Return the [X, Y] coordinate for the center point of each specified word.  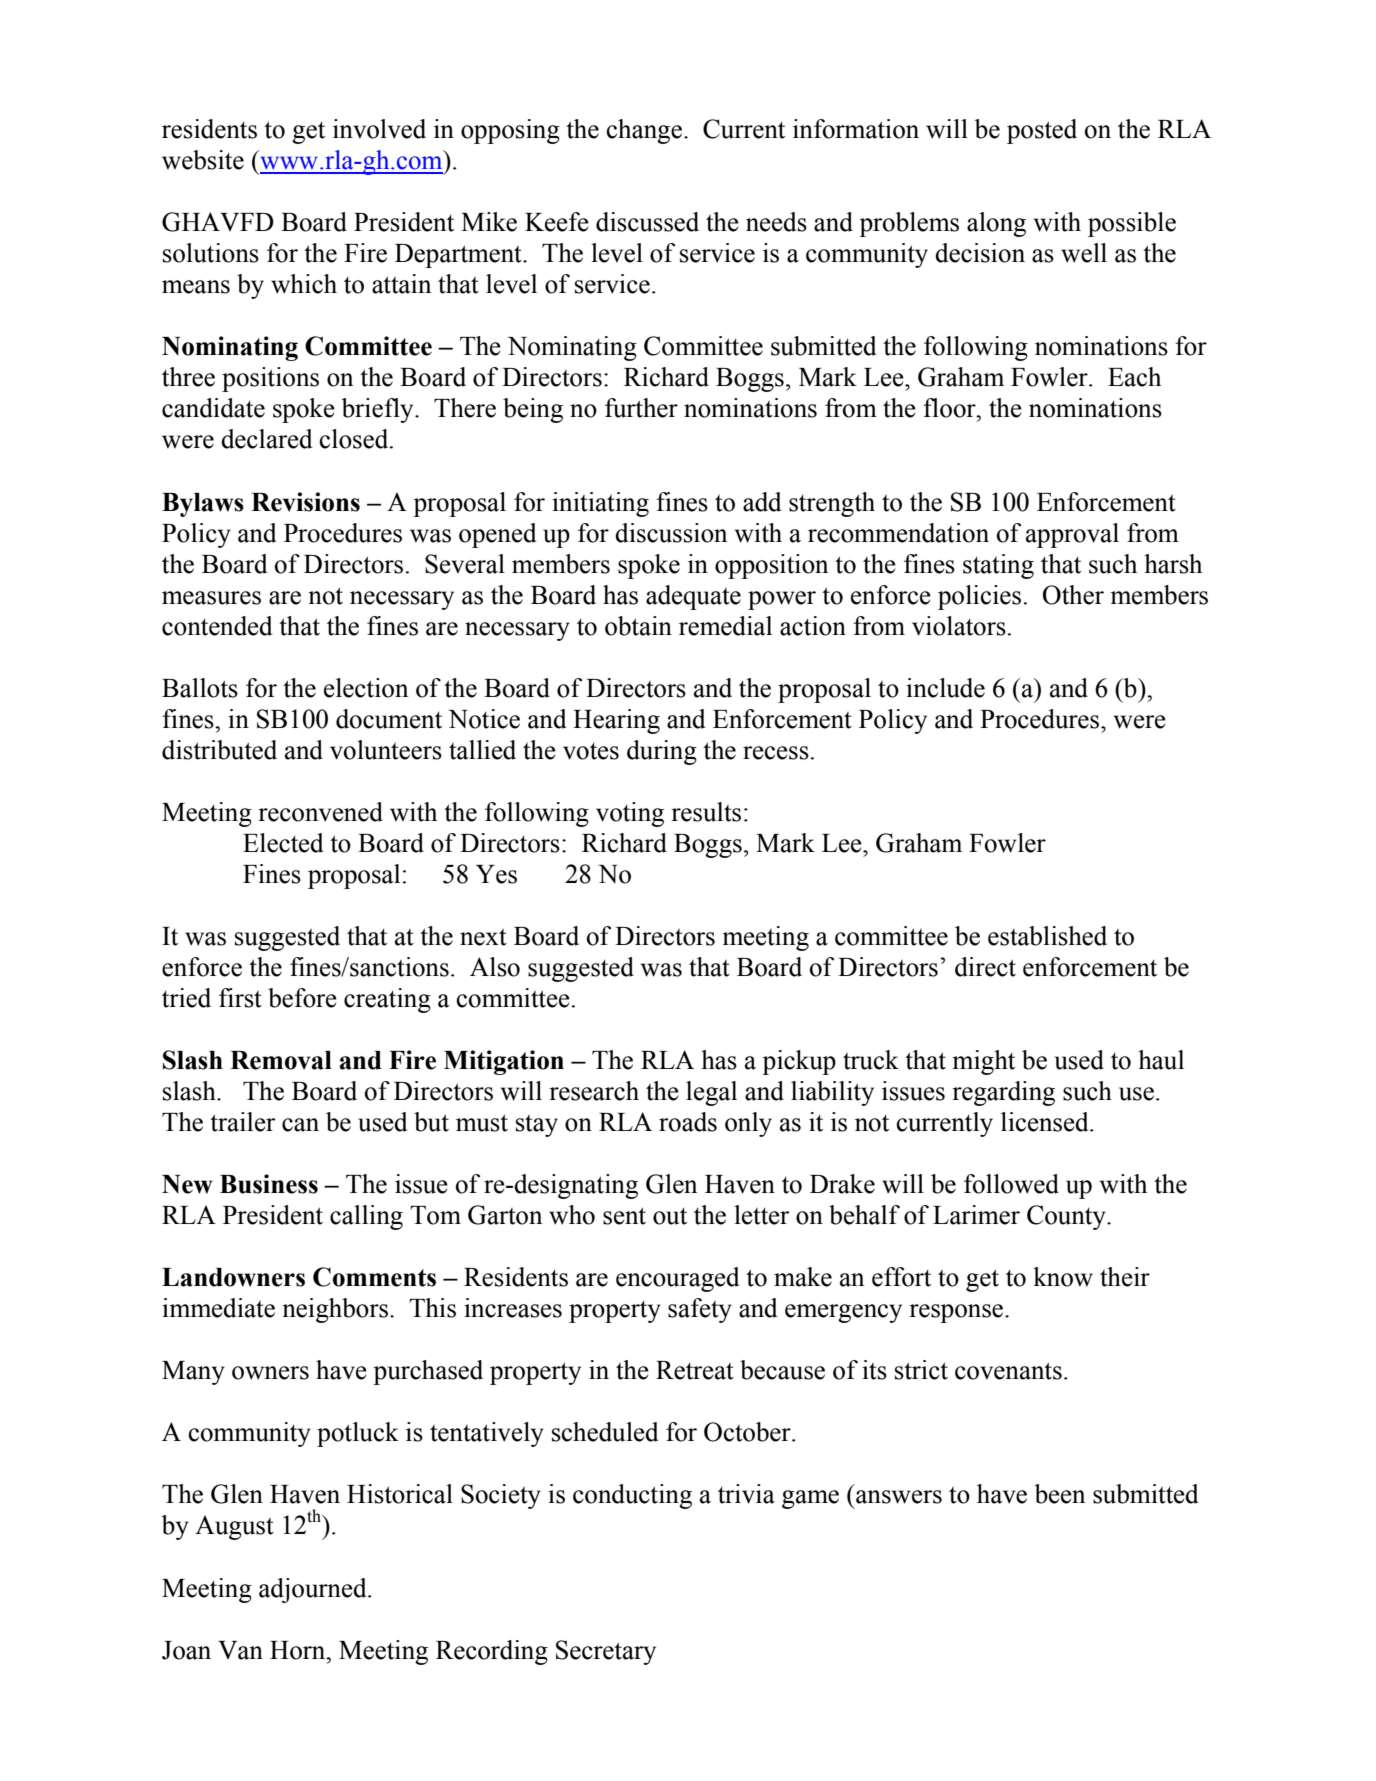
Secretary [606, 1652]
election [366, 688]
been [1060, 1494]
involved [379, 129]
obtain [638, 626]
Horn [299, 1650]
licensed [1046, 1122]
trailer [243, 1122]
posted [1042, 131]
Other [1073, 595]
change [644, 131]
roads [688, 1122]
